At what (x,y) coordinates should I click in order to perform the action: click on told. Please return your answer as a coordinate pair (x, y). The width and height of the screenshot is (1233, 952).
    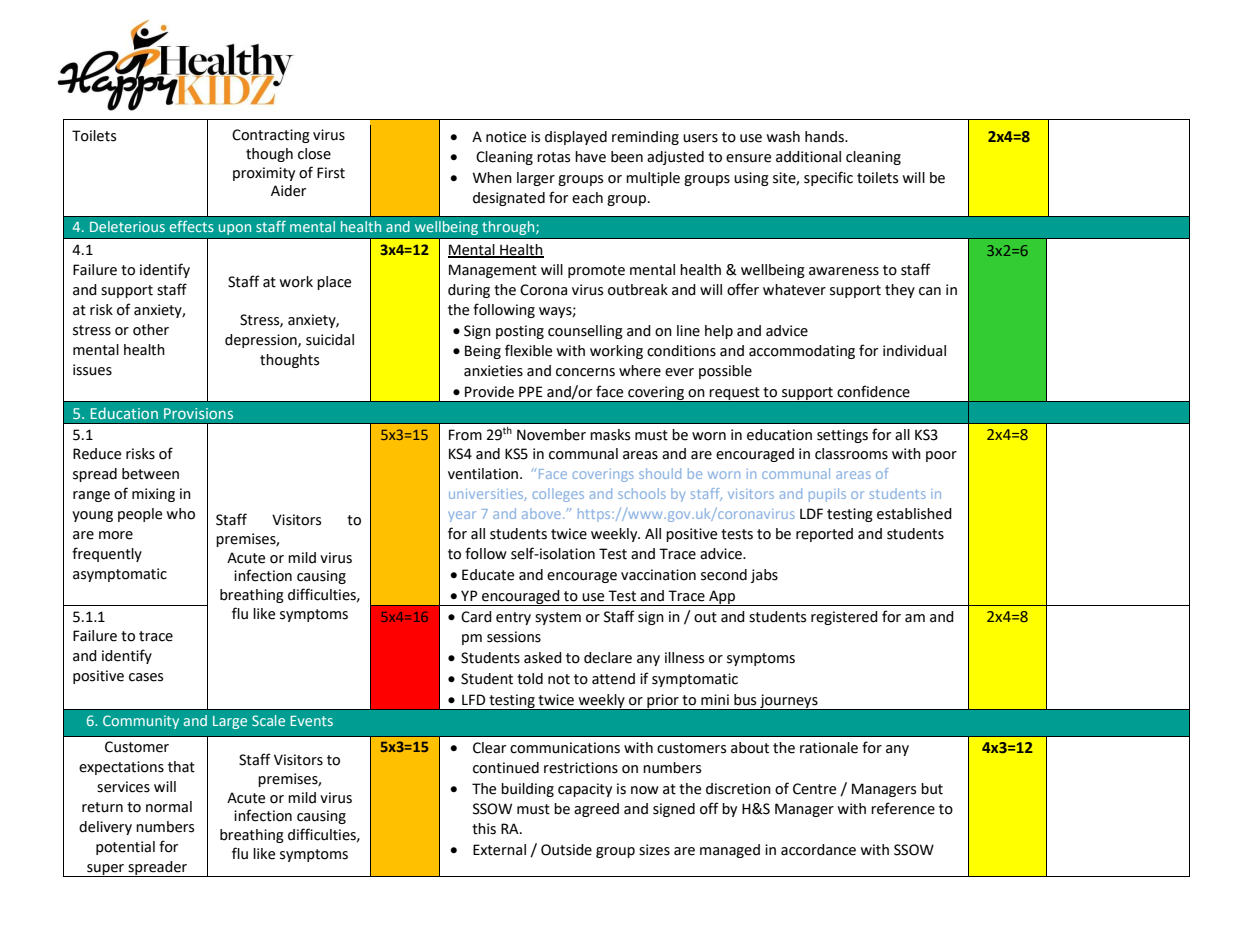
    Looking at the image, I should click on (530, 679).
